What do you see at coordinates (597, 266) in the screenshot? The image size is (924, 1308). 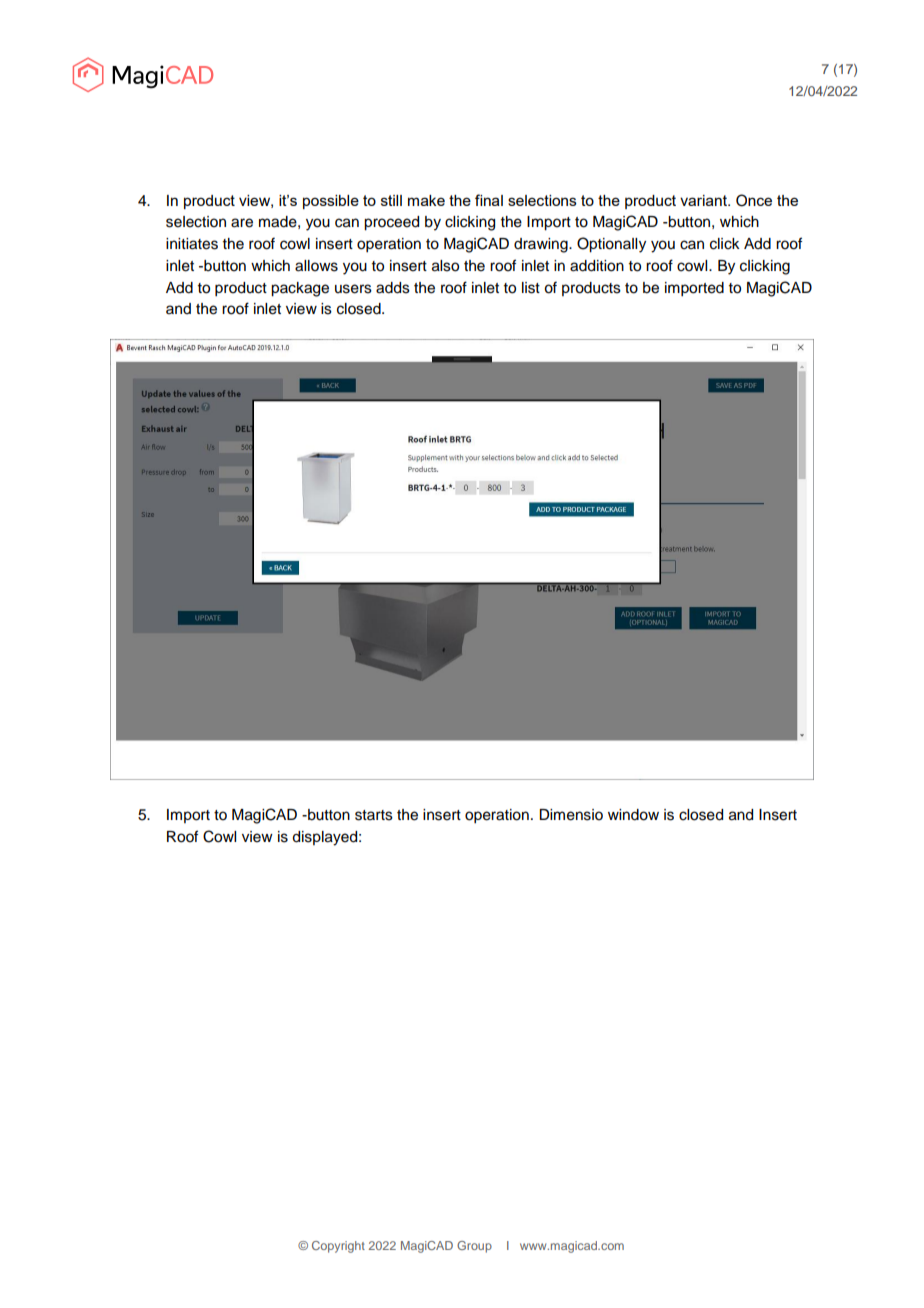 I see `addition` at bounding box center [597, 266].
